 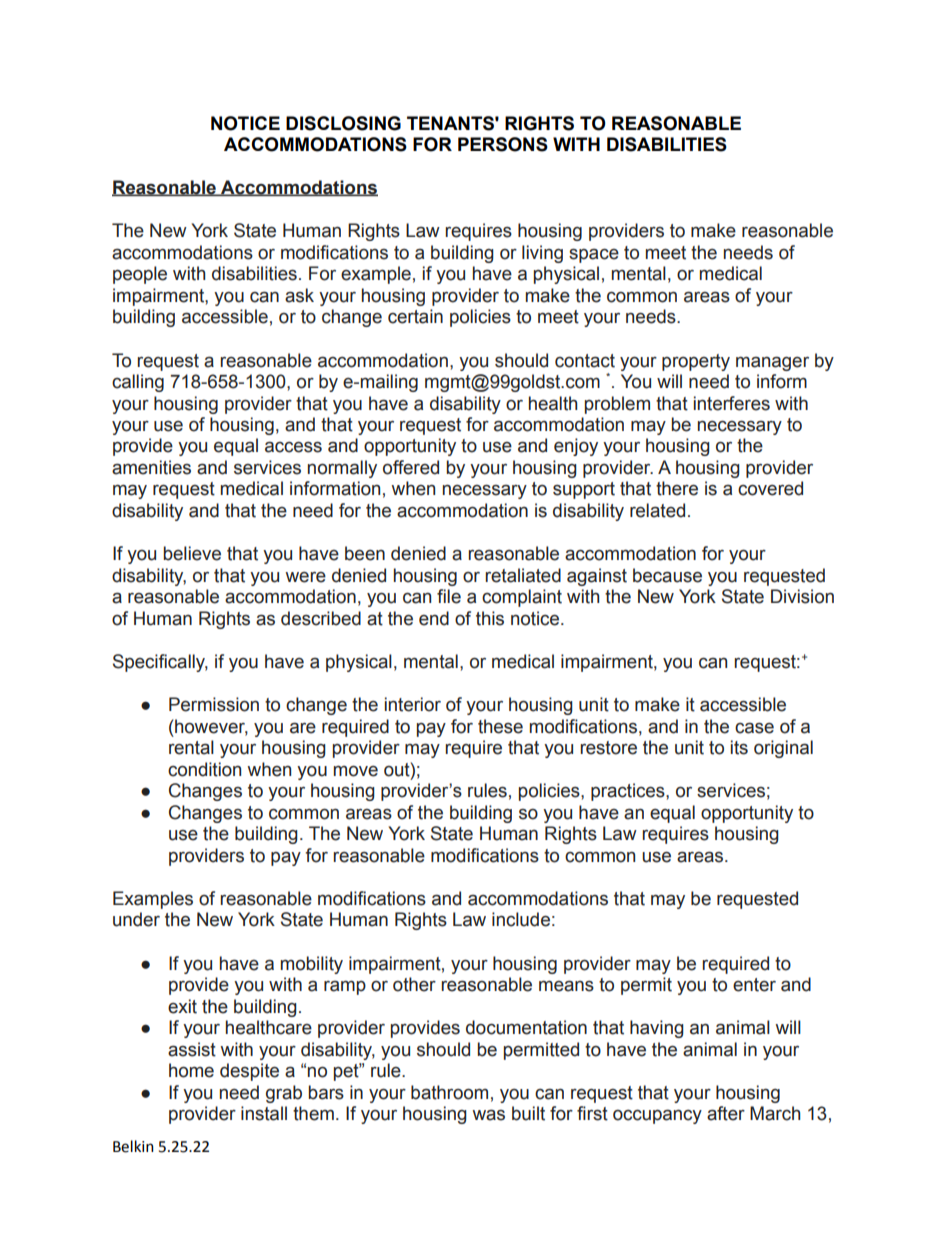 What do you see at coordinates (503, 144) in the document?
I see `PERSONS` at bounding box center [503, 144].
